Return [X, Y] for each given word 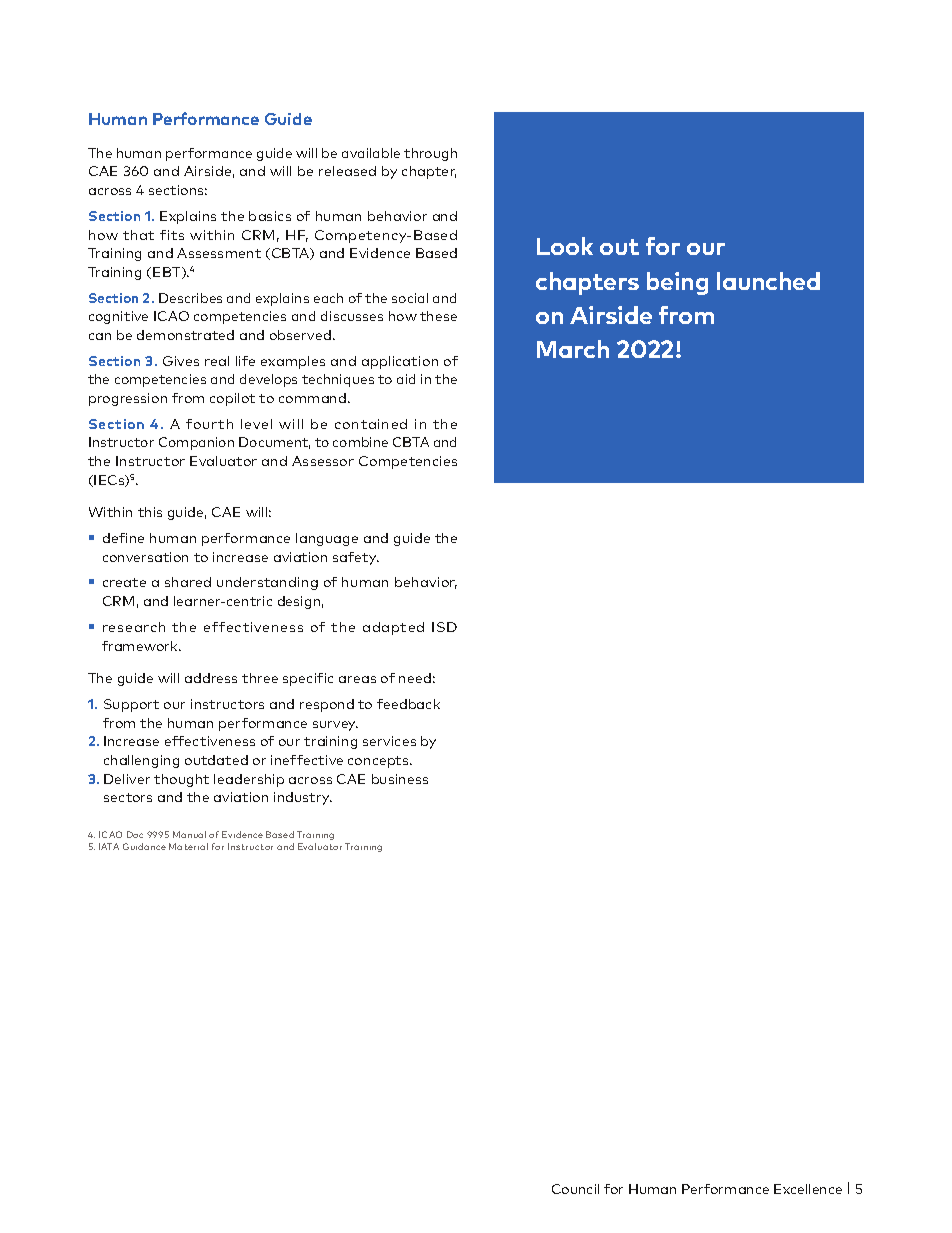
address [211, 678]
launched [768, 281]
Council [575, 1189]
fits [172, 235]
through [430, 154]
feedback [408, 704]
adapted [393, 628]
